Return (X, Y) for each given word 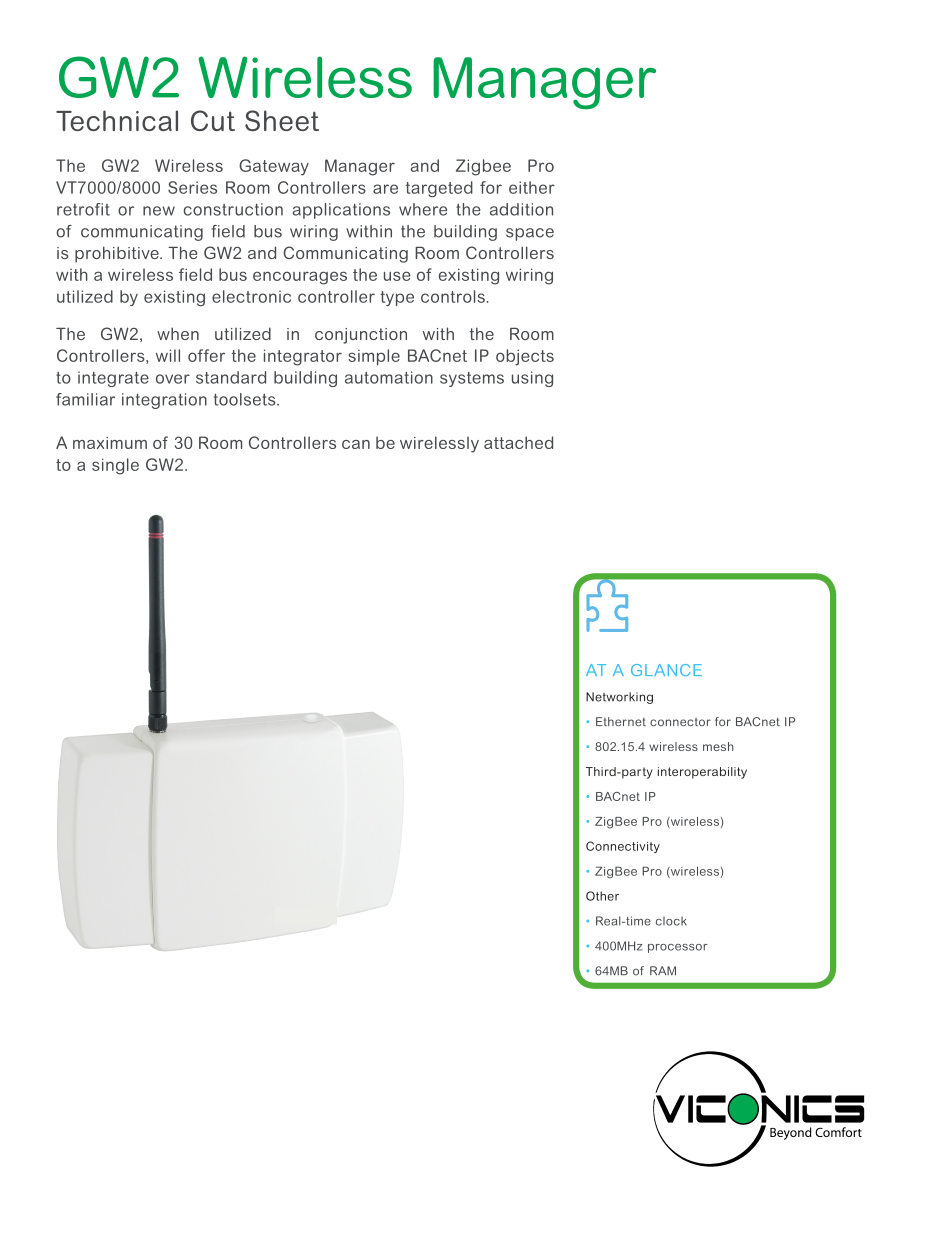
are (385, 189)
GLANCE (666, 670)
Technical (117, 120)
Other (602, 896)
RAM (663, 971)
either (532, 187)
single (115, 466)
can (356, 444)
